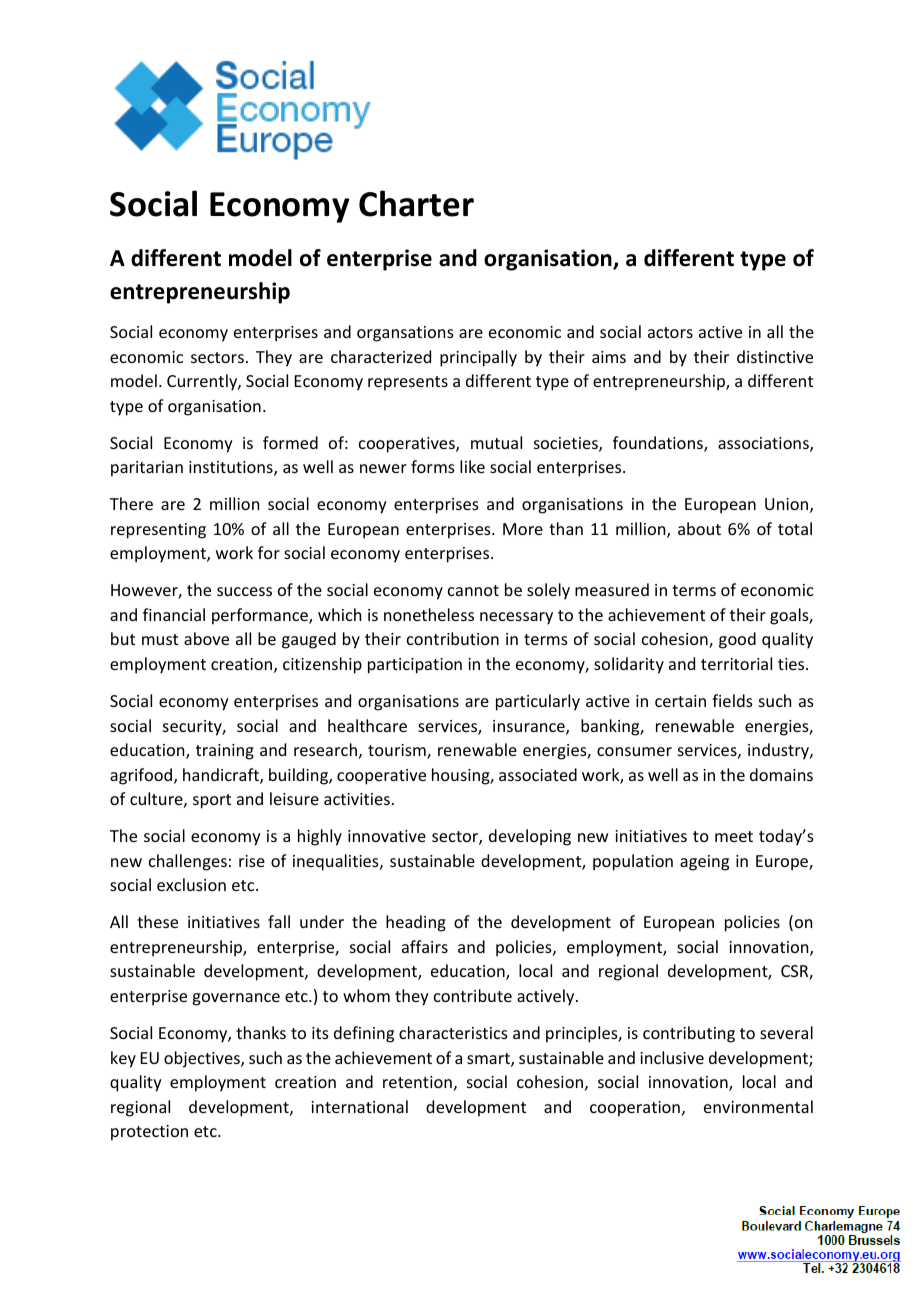 This screenshot has height=1308, width=924. What do you see at coordinates (530, 837) in the screenshot?
I see `developing` at bounding box center [530, 837].
